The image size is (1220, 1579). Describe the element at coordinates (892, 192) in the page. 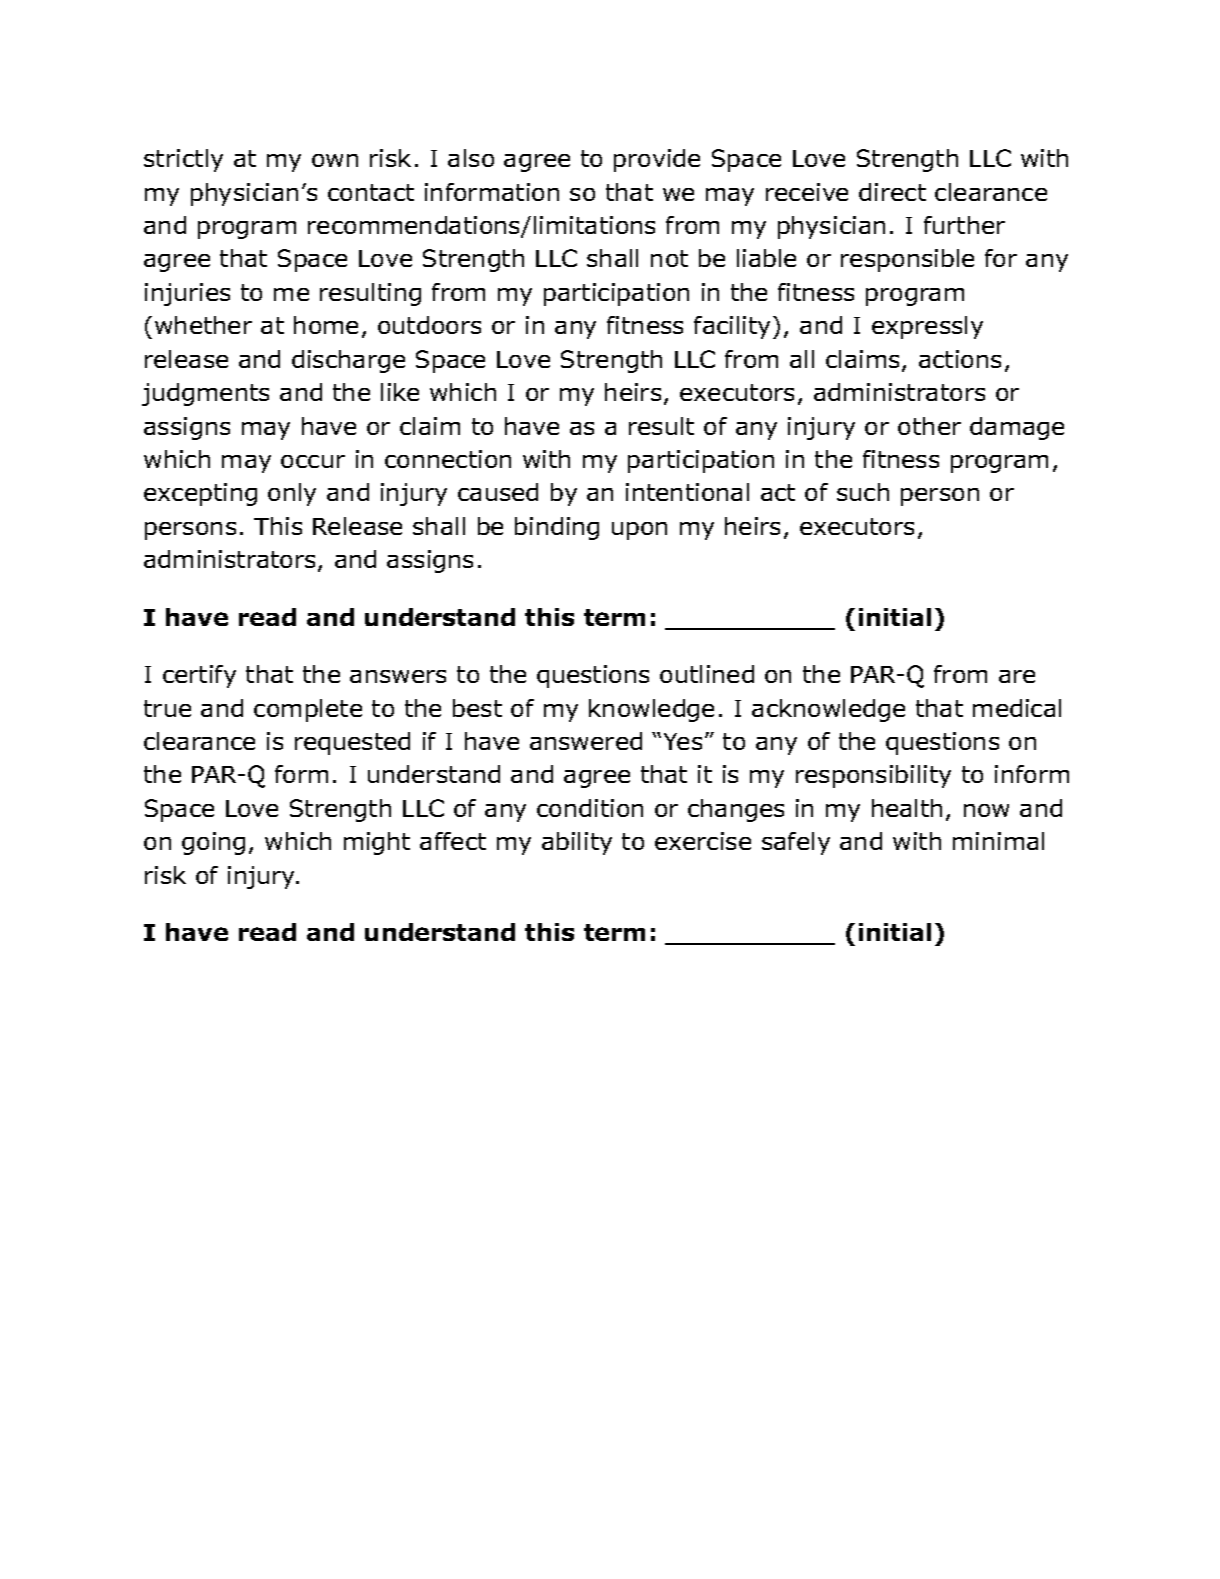

I see `direct` at that location.
